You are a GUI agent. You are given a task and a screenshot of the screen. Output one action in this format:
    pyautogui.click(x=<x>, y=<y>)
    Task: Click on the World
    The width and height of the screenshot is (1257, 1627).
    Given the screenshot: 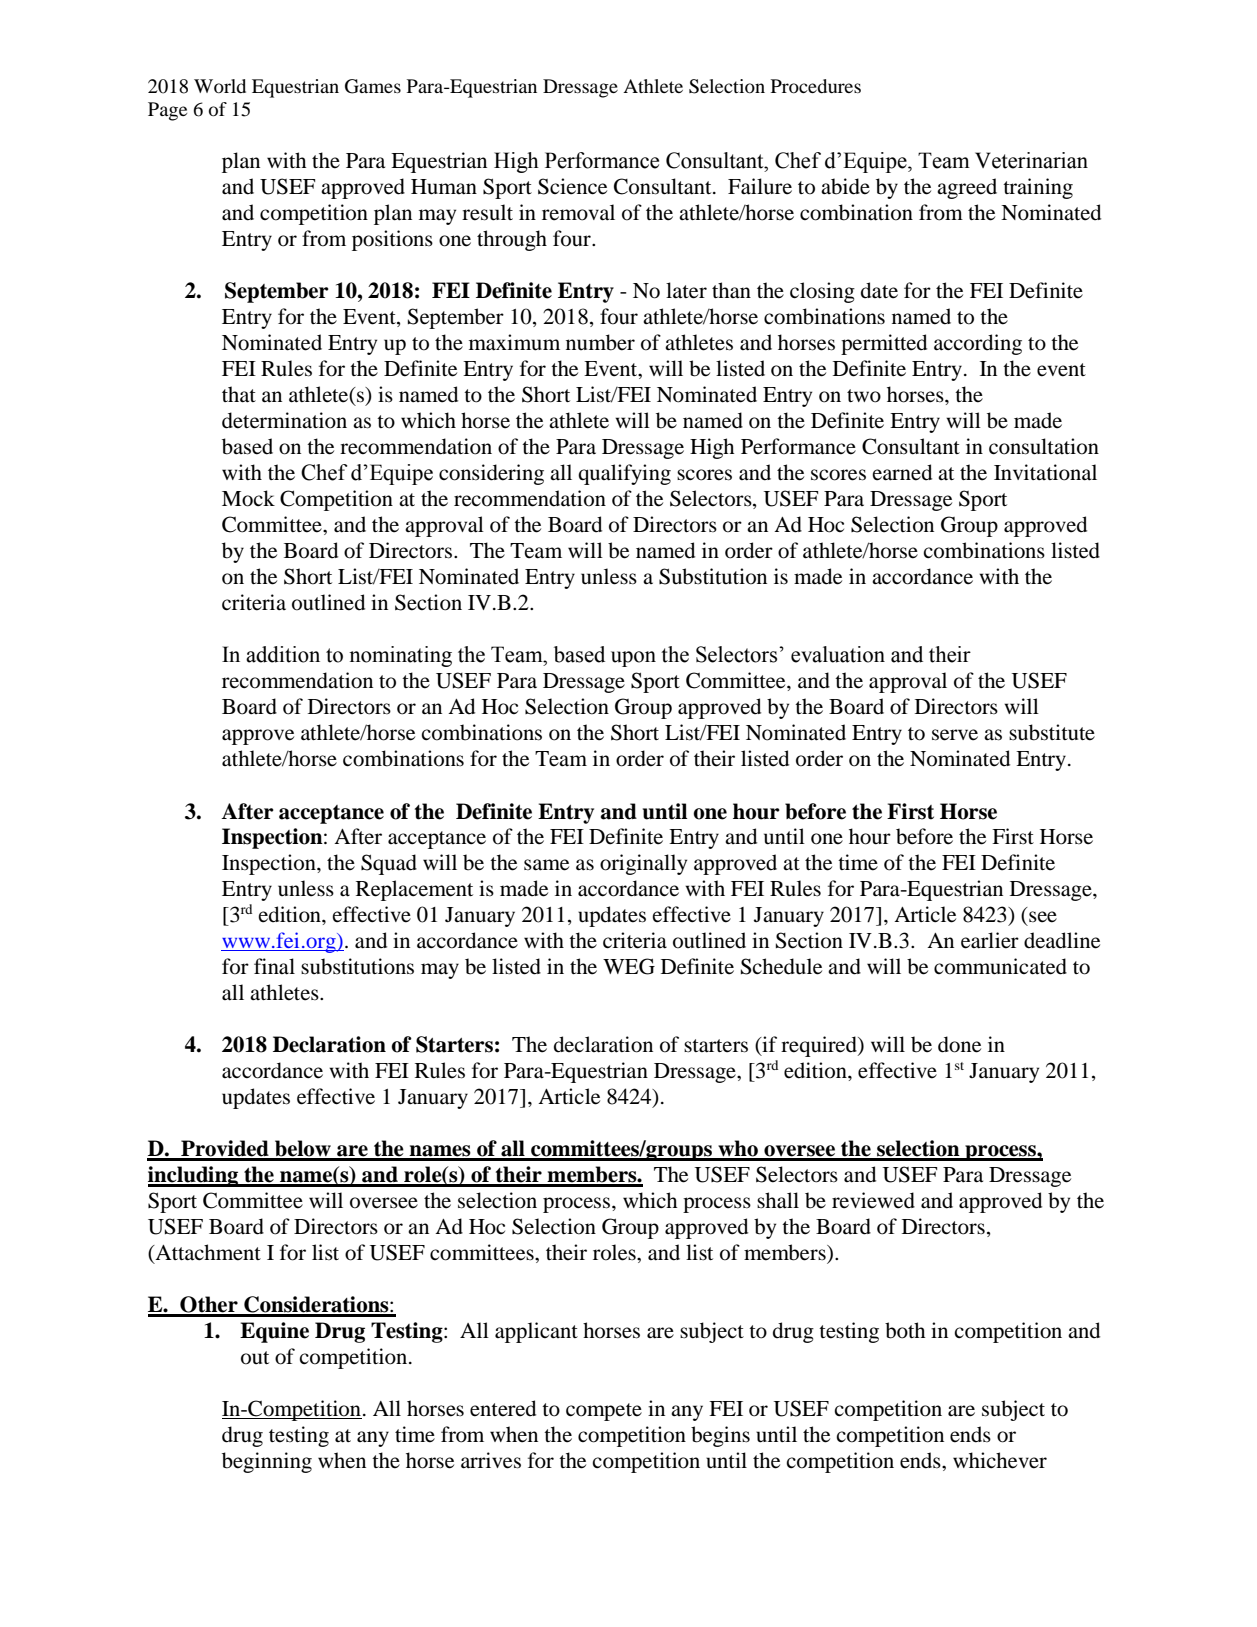 What is the action you would take?
    pyautogui.click(x=220, y=86)
